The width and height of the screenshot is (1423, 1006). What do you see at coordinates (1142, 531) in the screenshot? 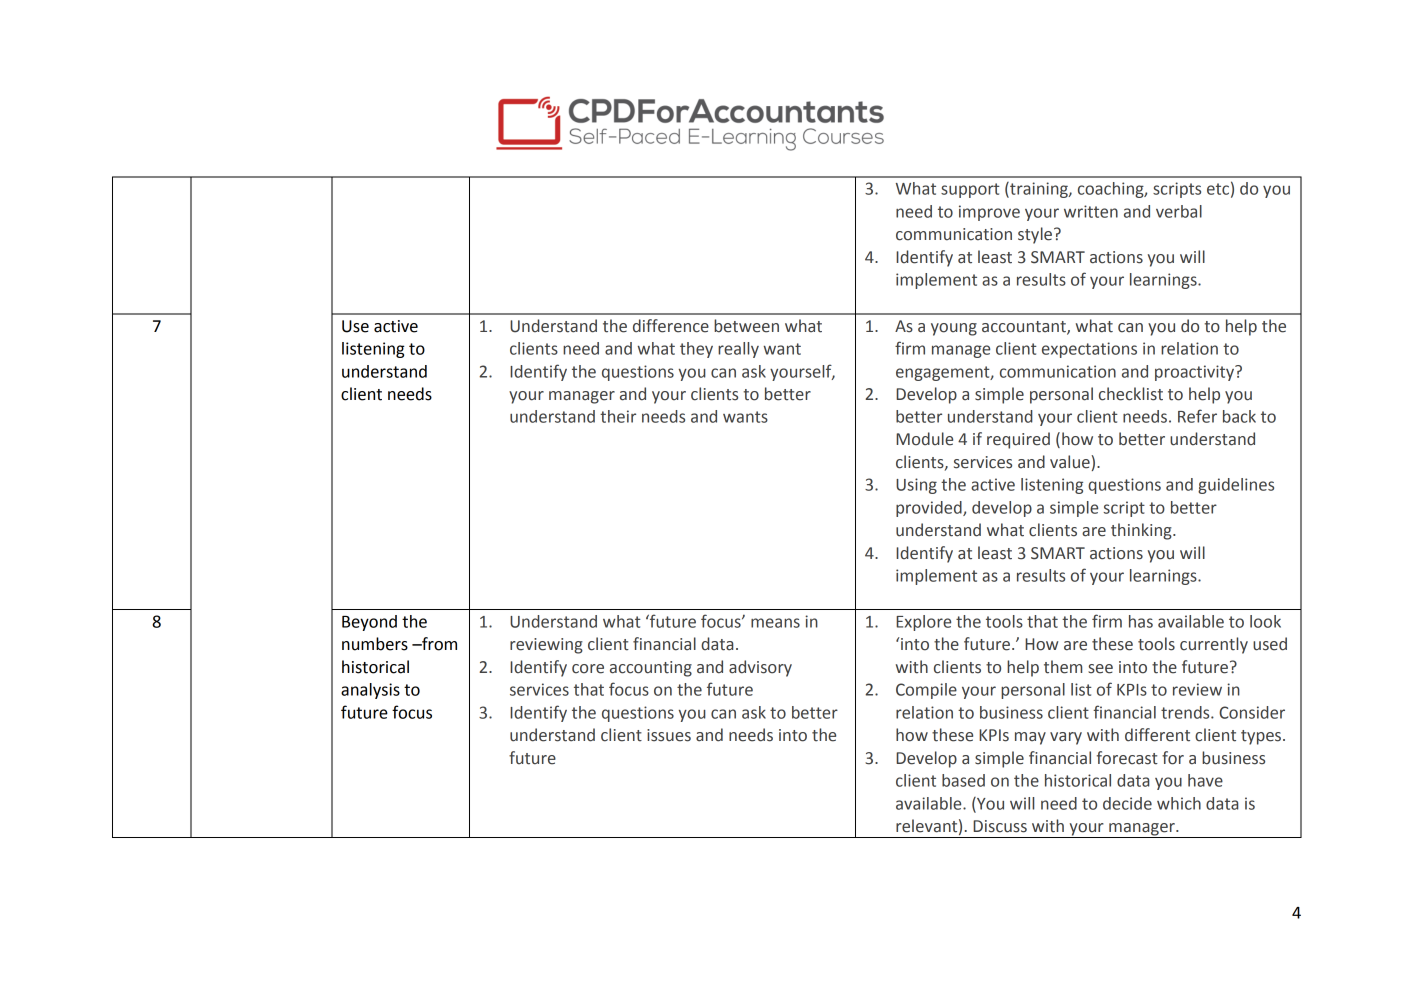
I see `thinking` at bounding box center [1142, 531].
